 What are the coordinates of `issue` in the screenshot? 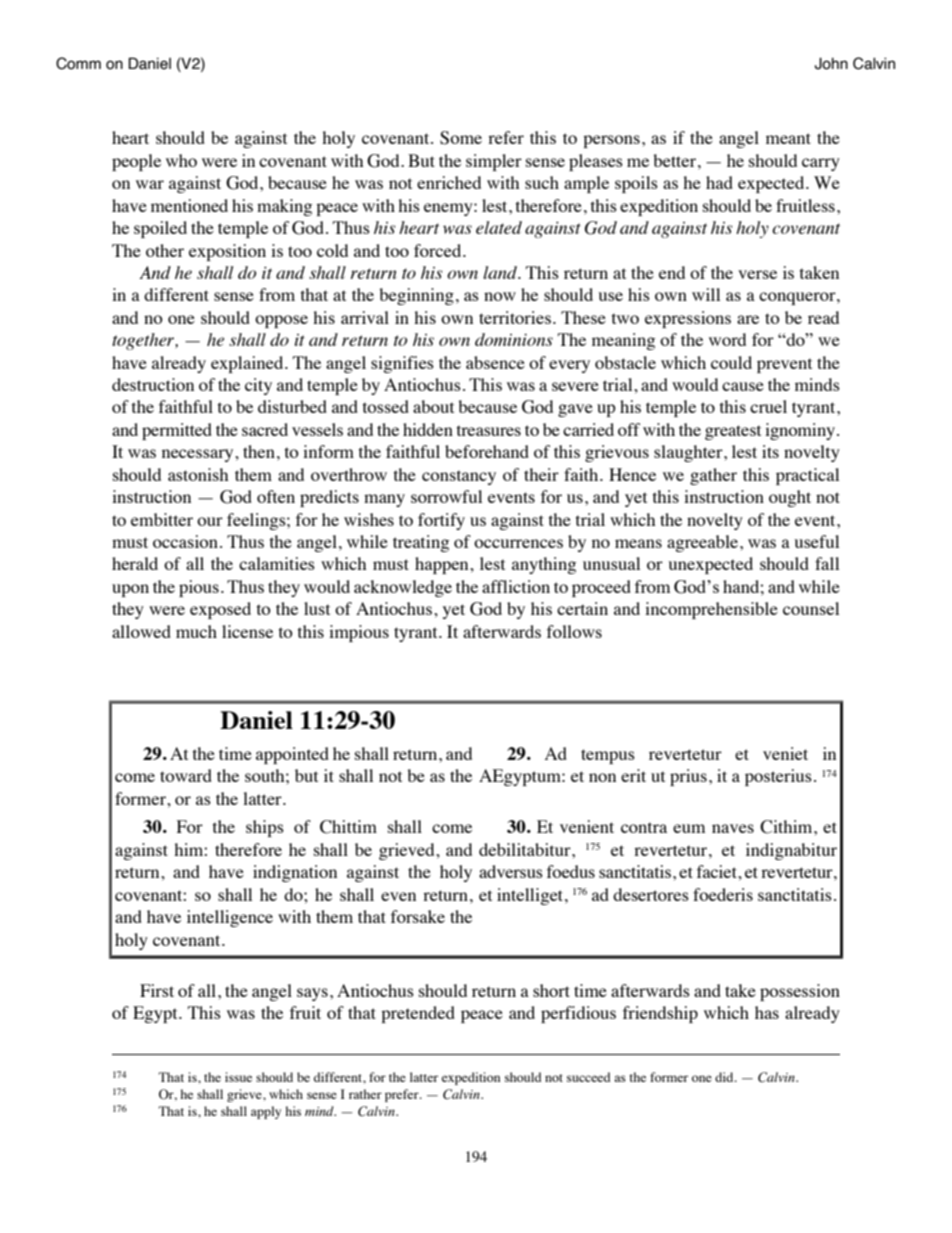 It's located at (238, 1077).
